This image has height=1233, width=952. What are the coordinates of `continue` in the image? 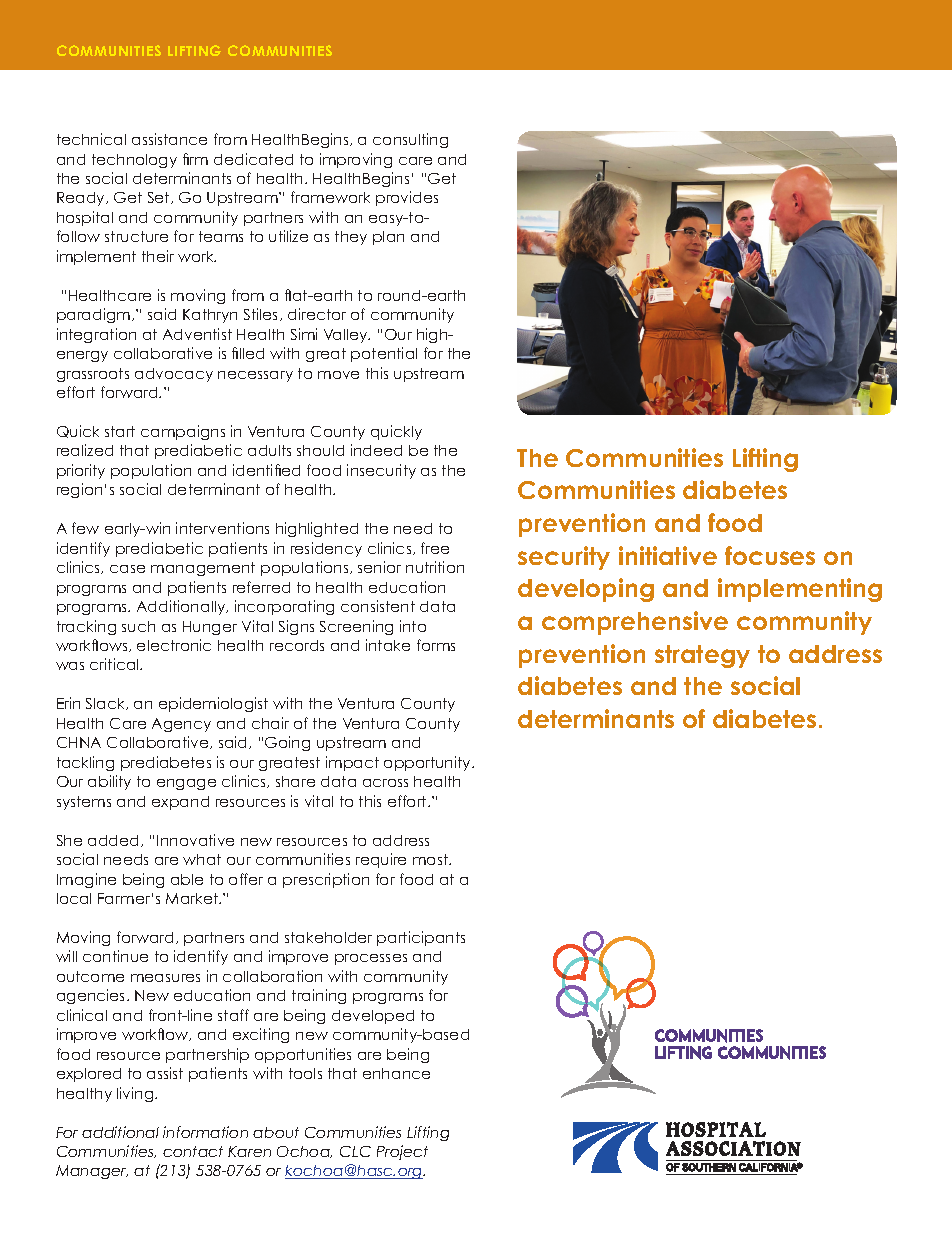 It's located at (115, 956).
